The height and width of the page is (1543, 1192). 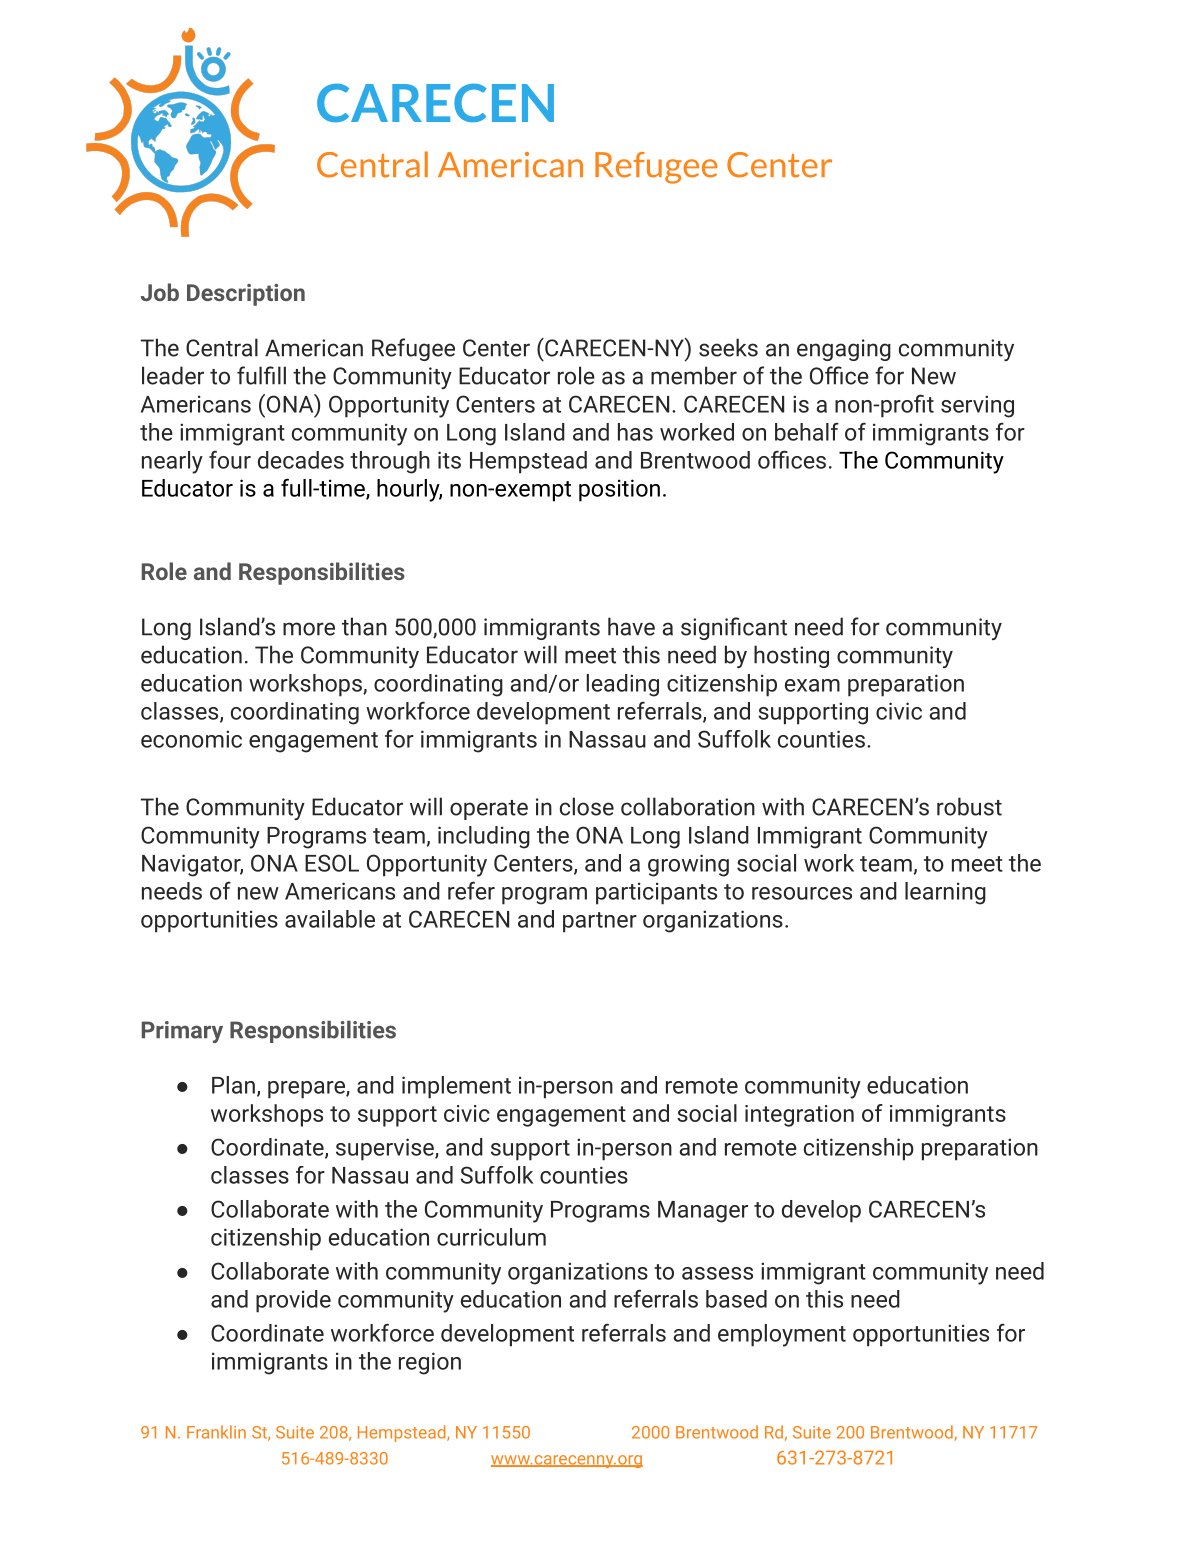 I want to click on employment, so click(x=782, y=1335).
